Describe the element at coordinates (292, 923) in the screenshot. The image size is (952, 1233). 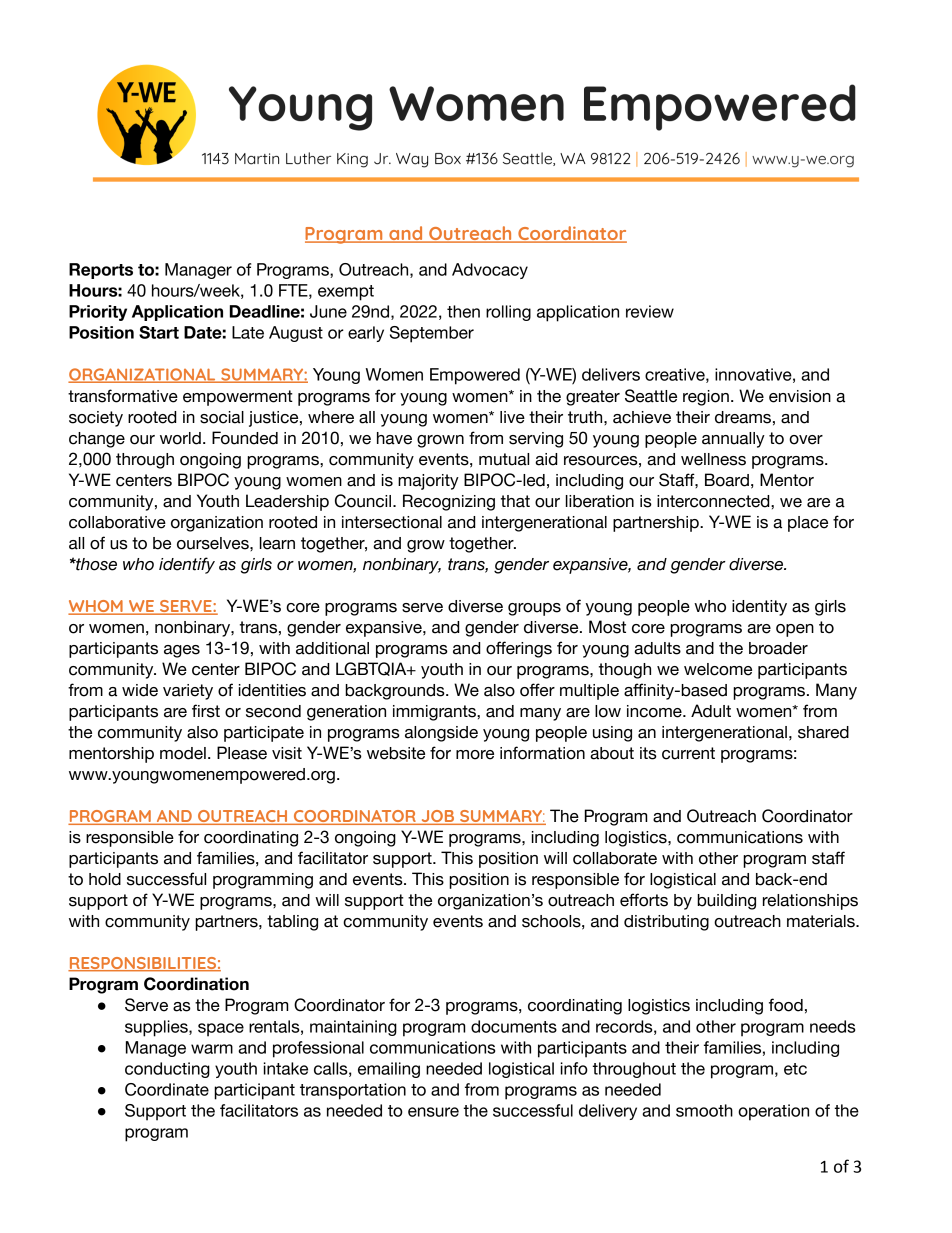
I see `tabling` at that location.
